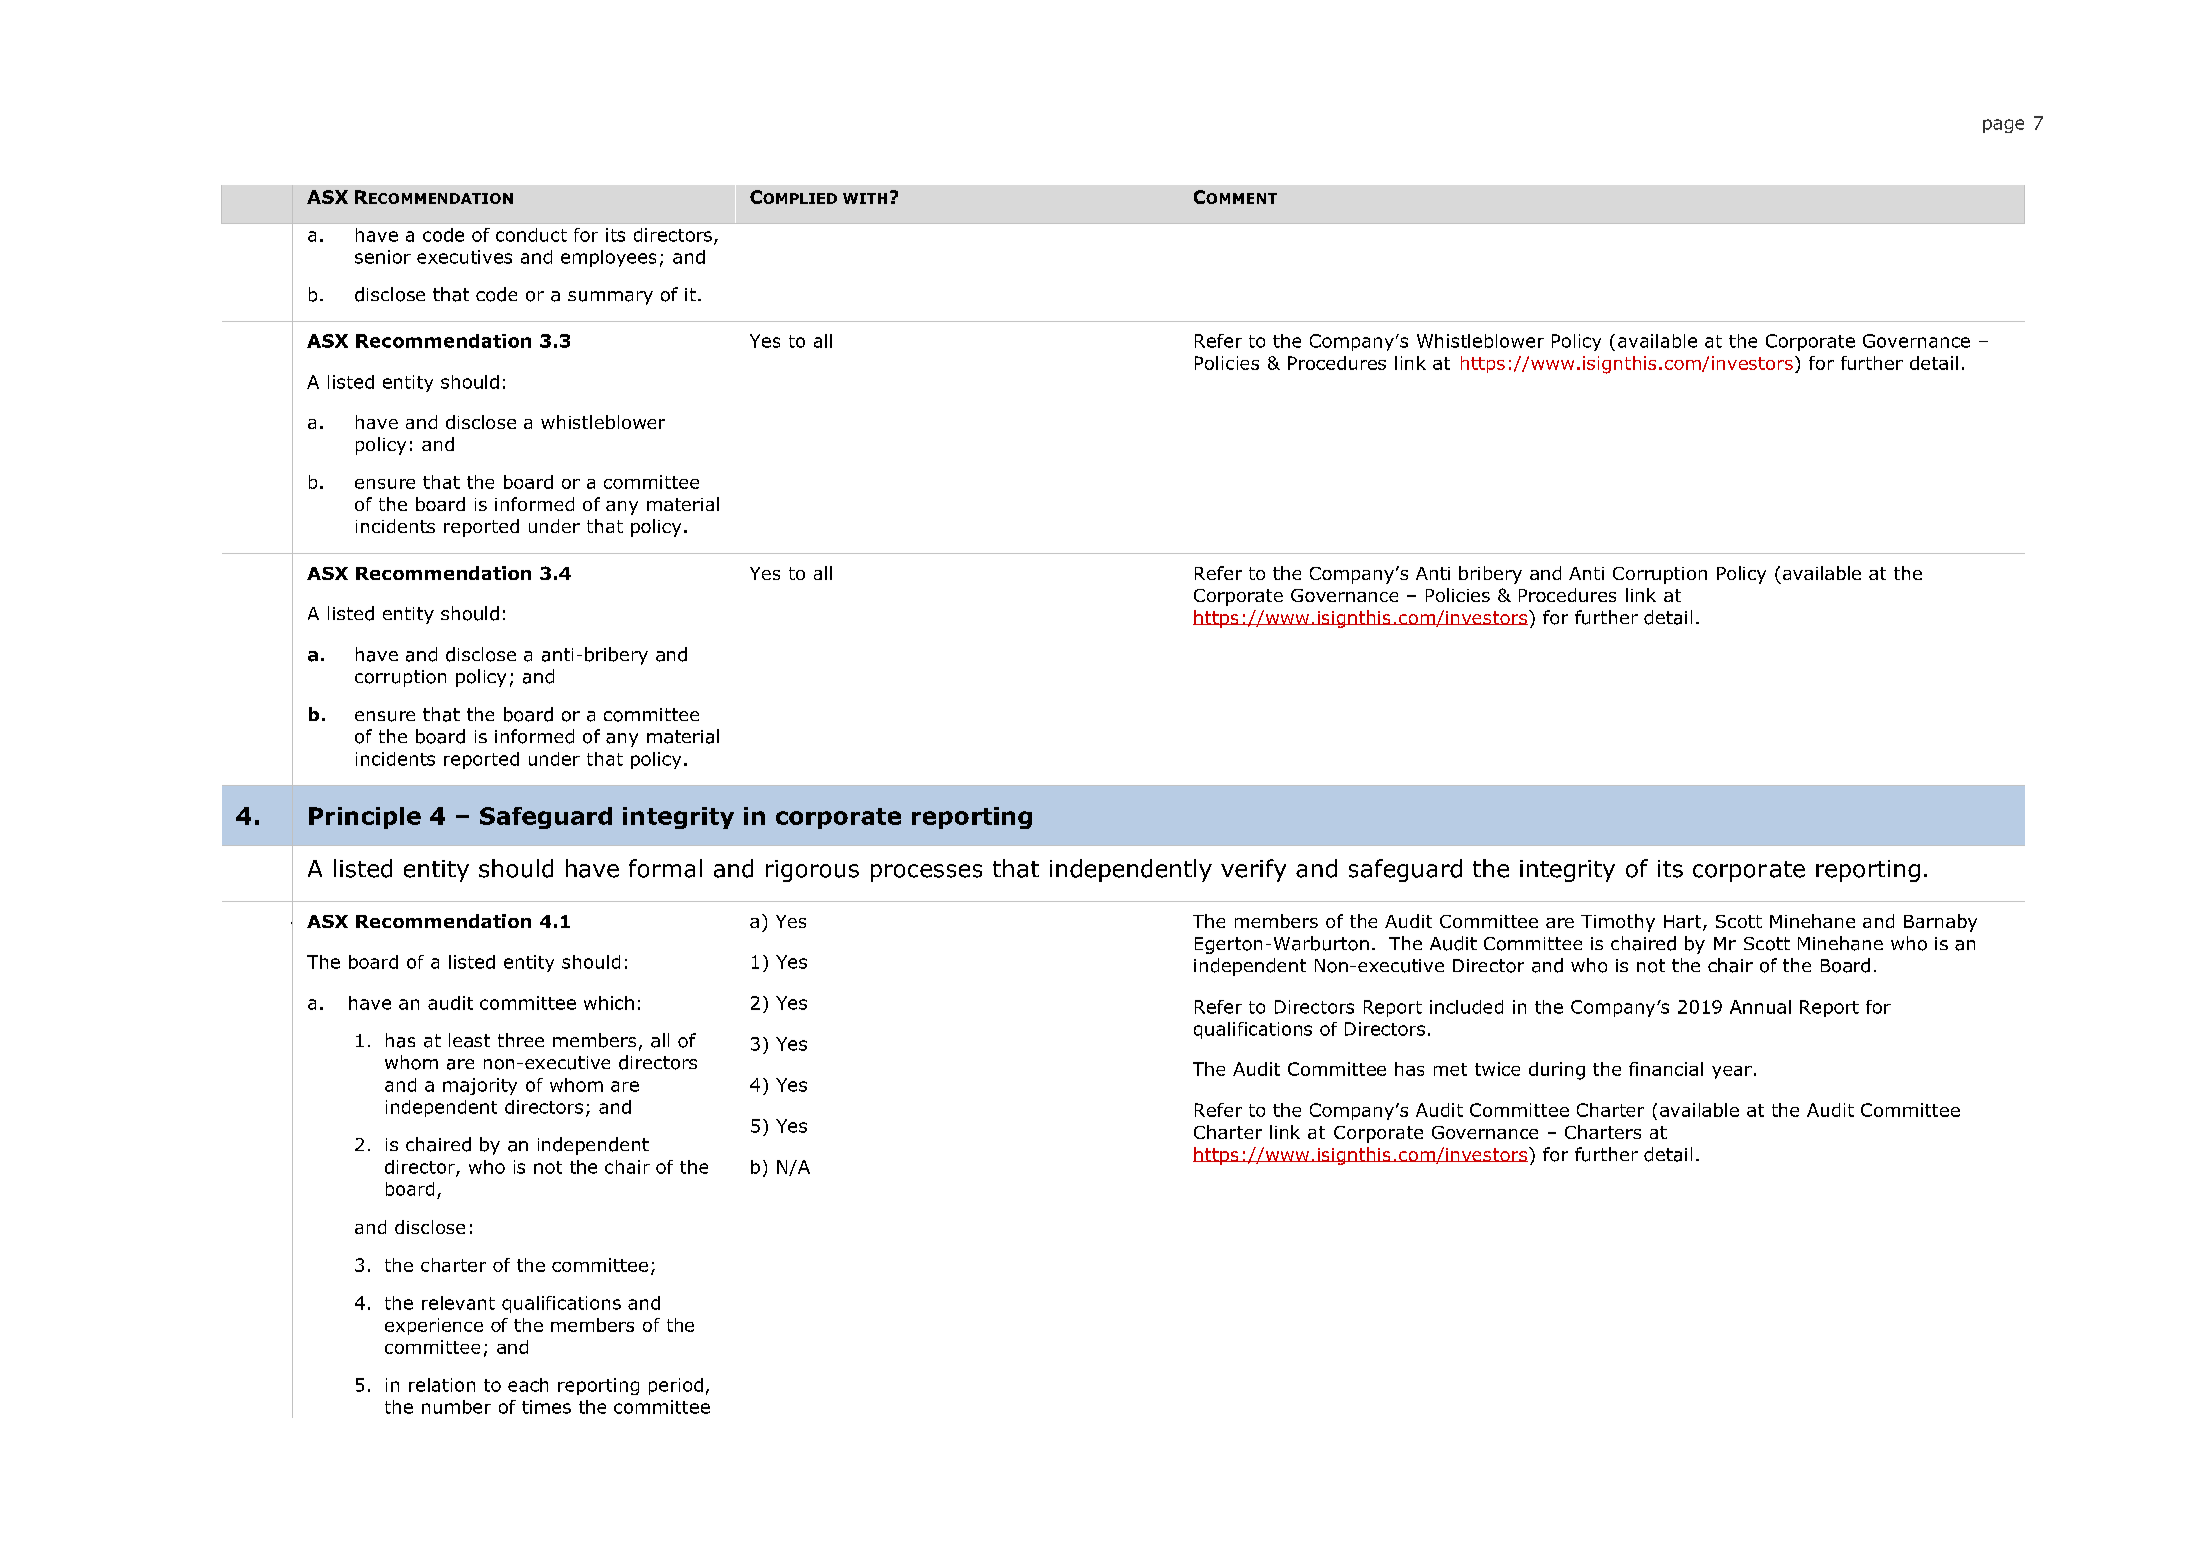 This document has width=2191, height=1549. What do you see at coordinates (2003, 126) in the document?
I see `page` at bounding box center [2003, 126].
